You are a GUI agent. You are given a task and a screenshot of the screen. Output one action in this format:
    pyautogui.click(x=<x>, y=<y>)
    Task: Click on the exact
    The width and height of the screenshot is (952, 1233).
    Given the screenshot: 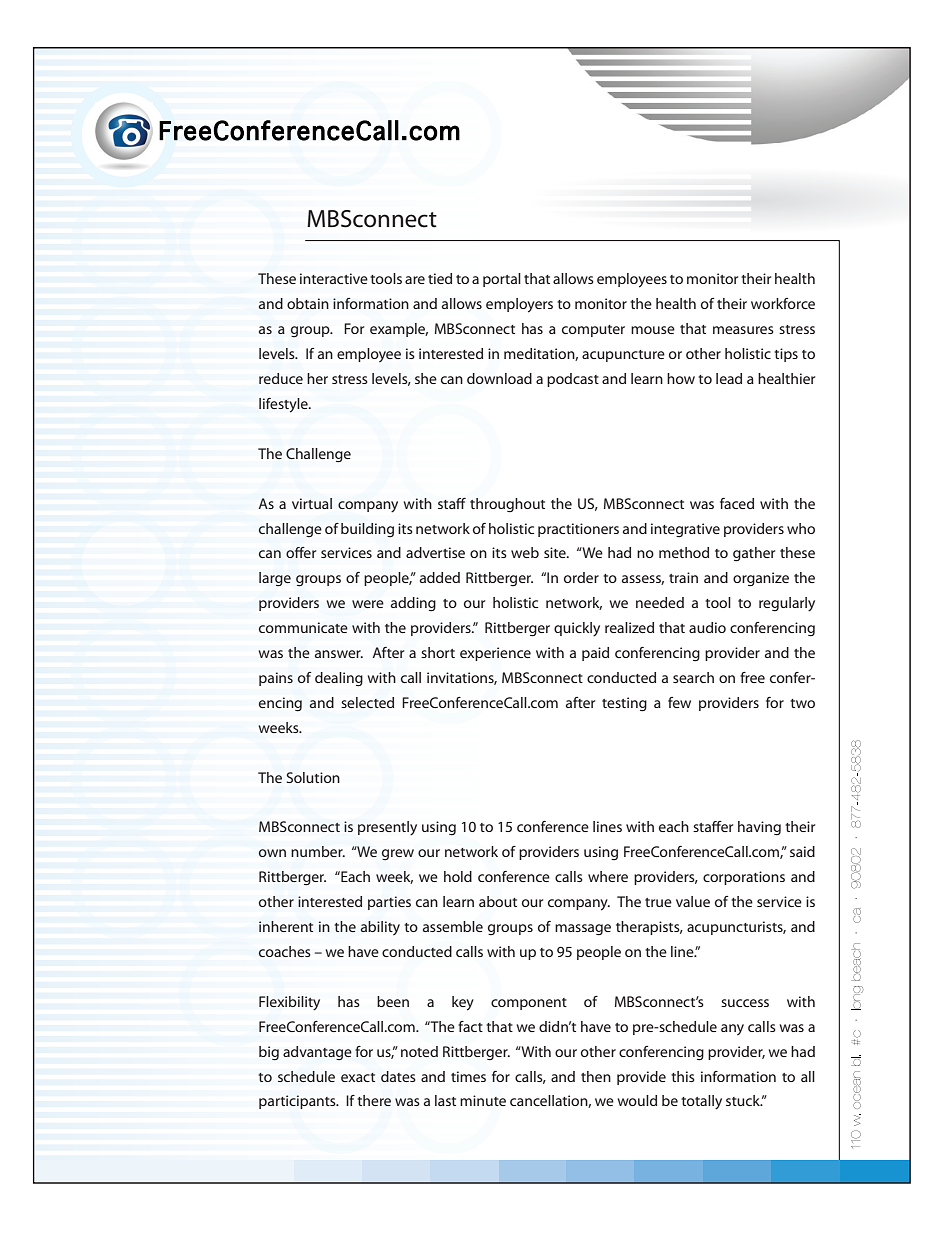 What is the action you would take?
    pyautogui.click(x=358, y=1077)
